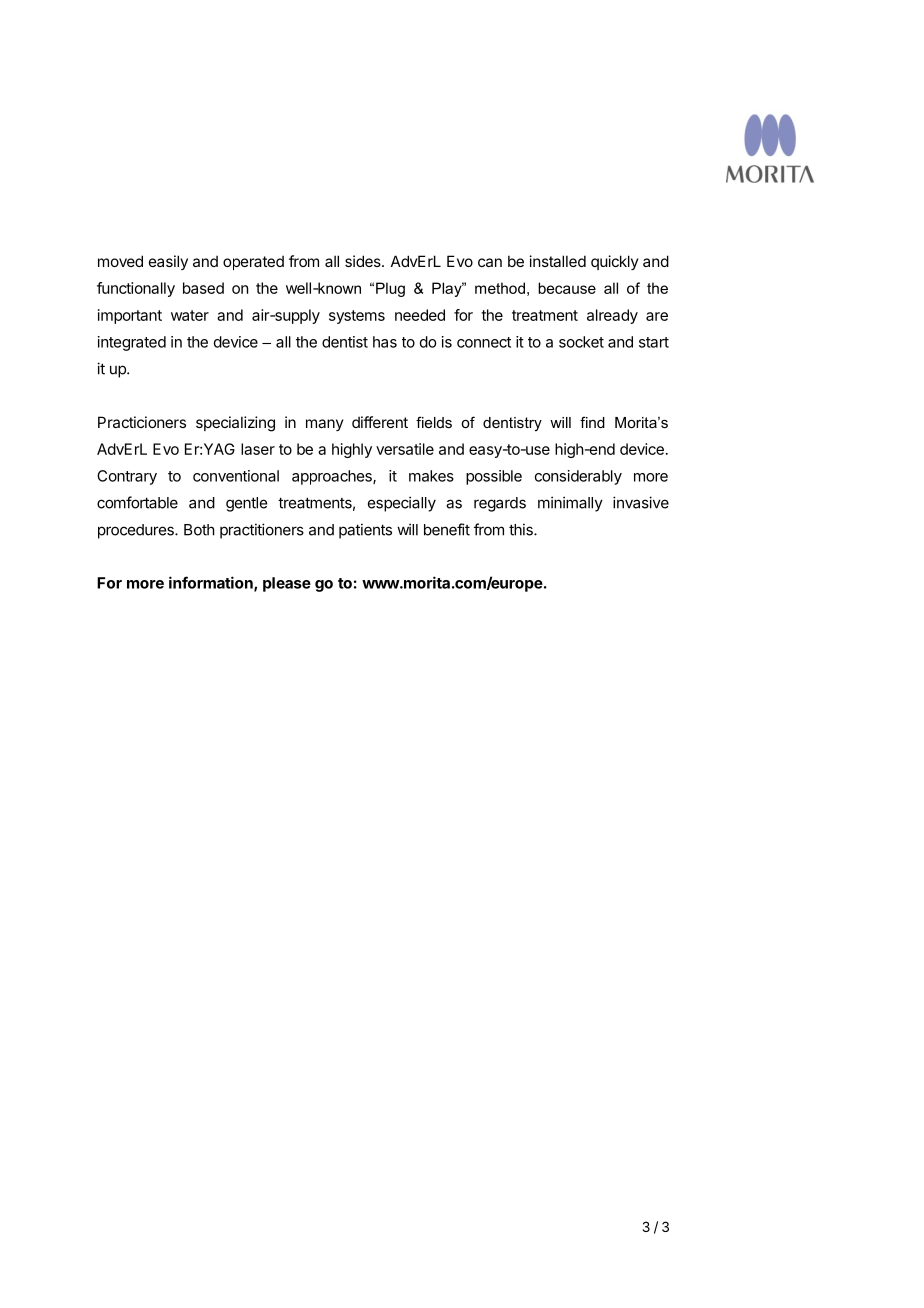  I want to click on minimally, so click(570, 504).
